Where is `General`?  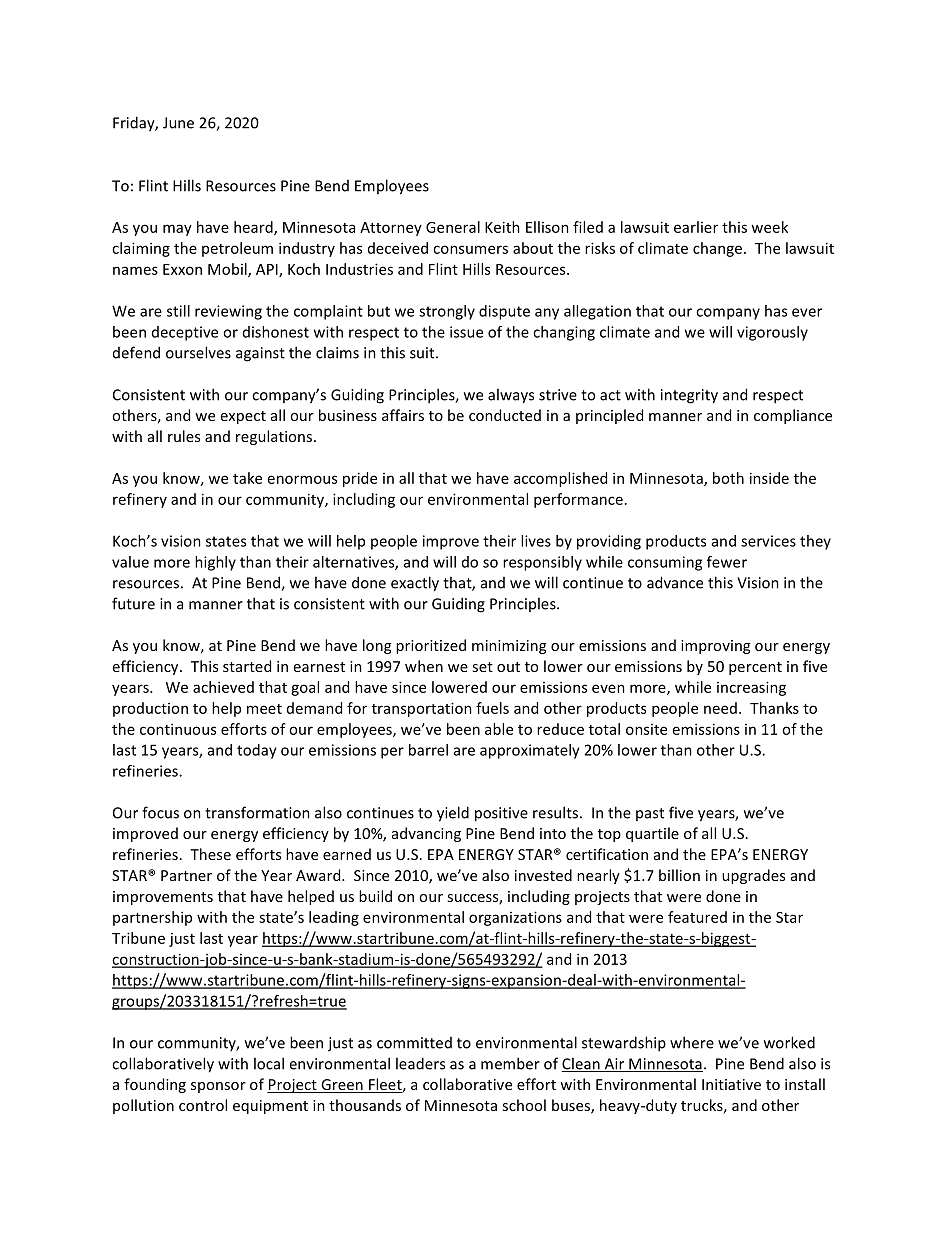
General is located at coordinates (453, 227).
